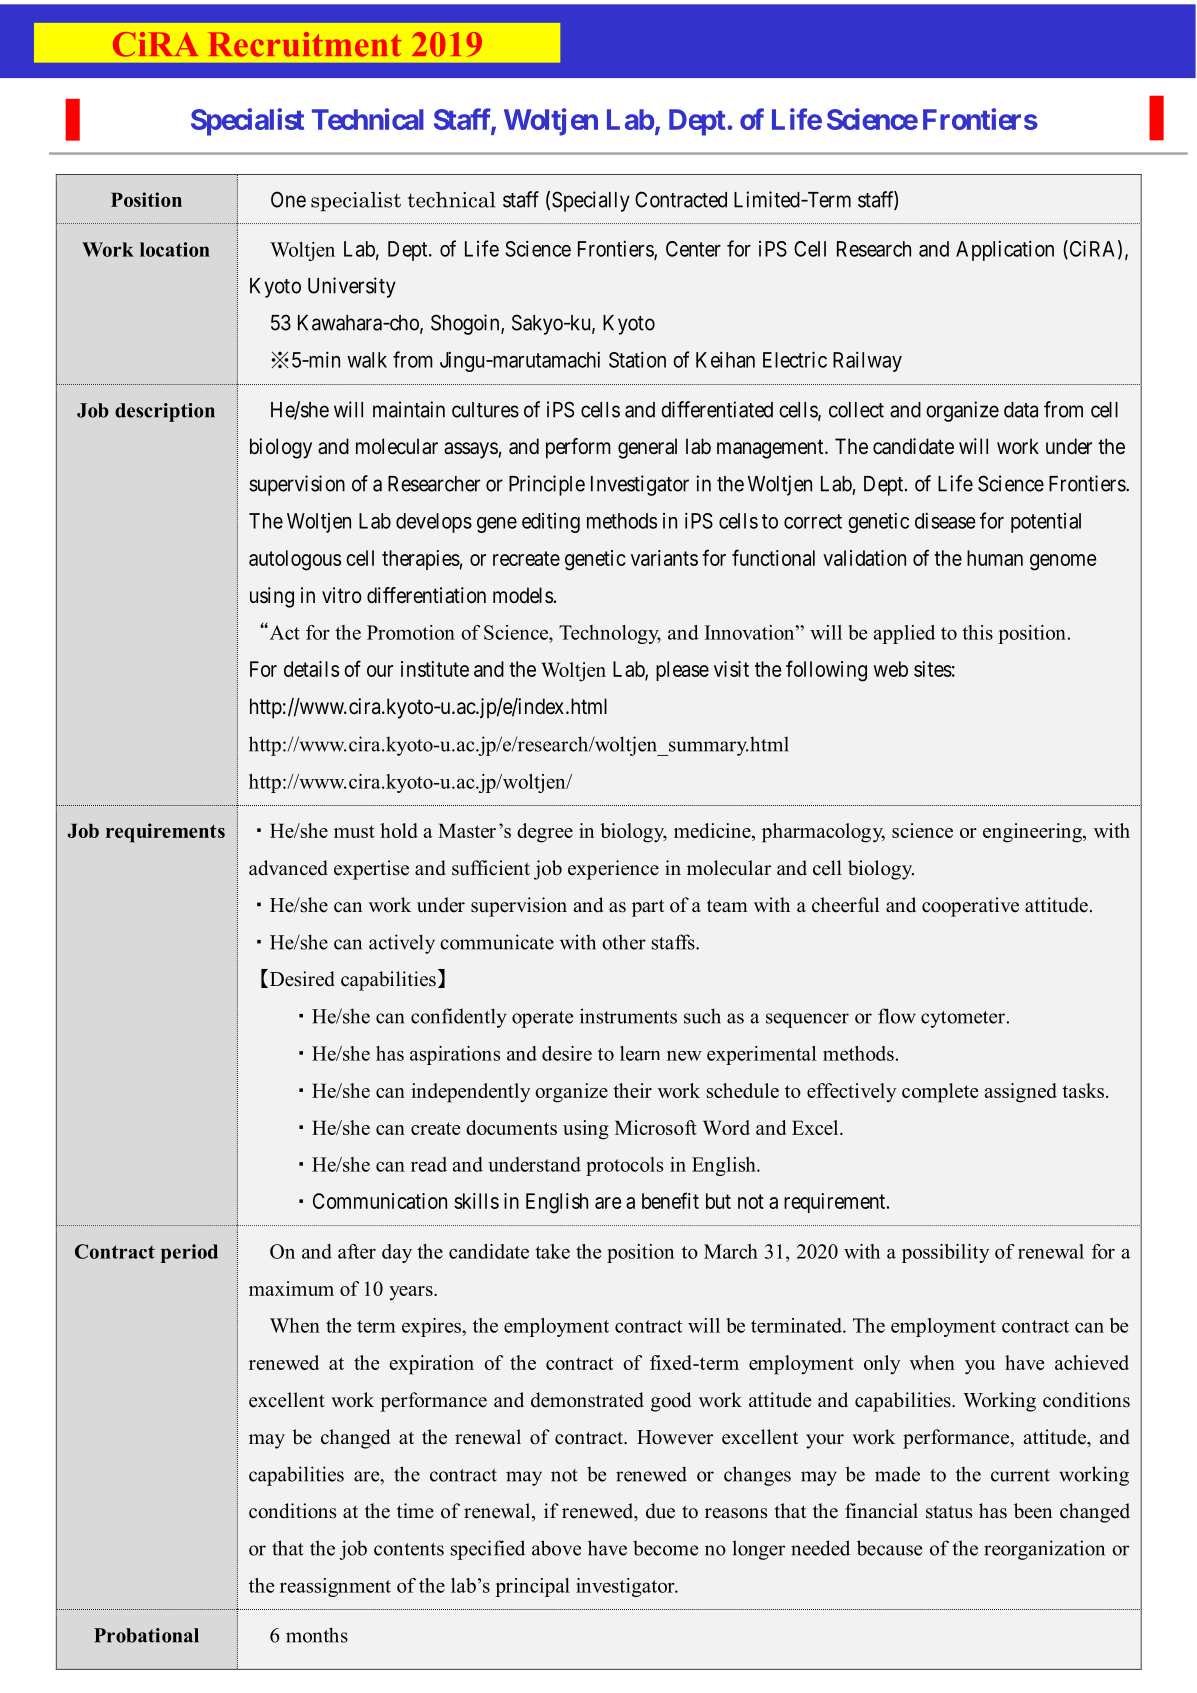  I want to click on Application, so click(1005, 250).
